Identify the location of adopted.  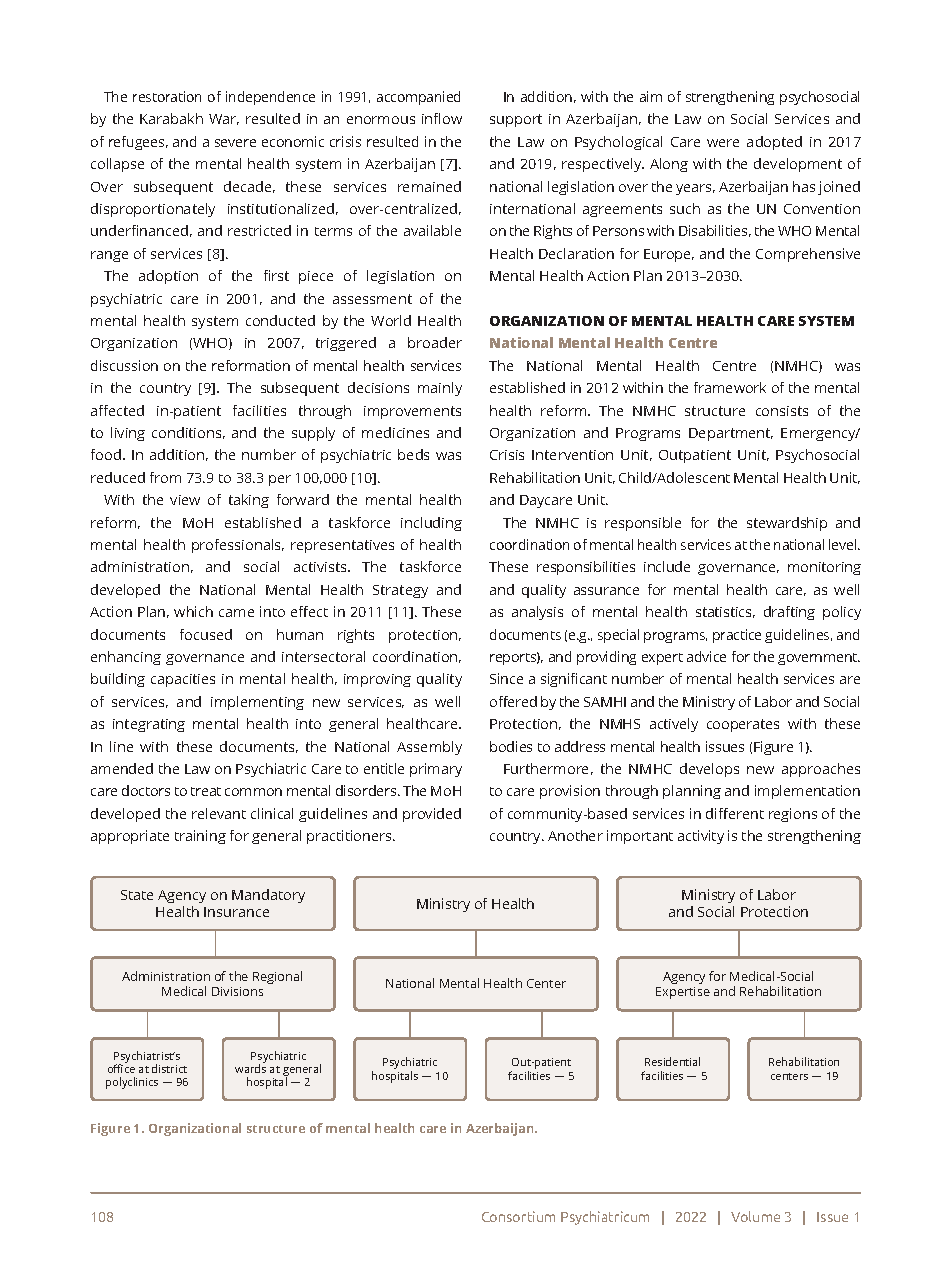
(774, 143).
